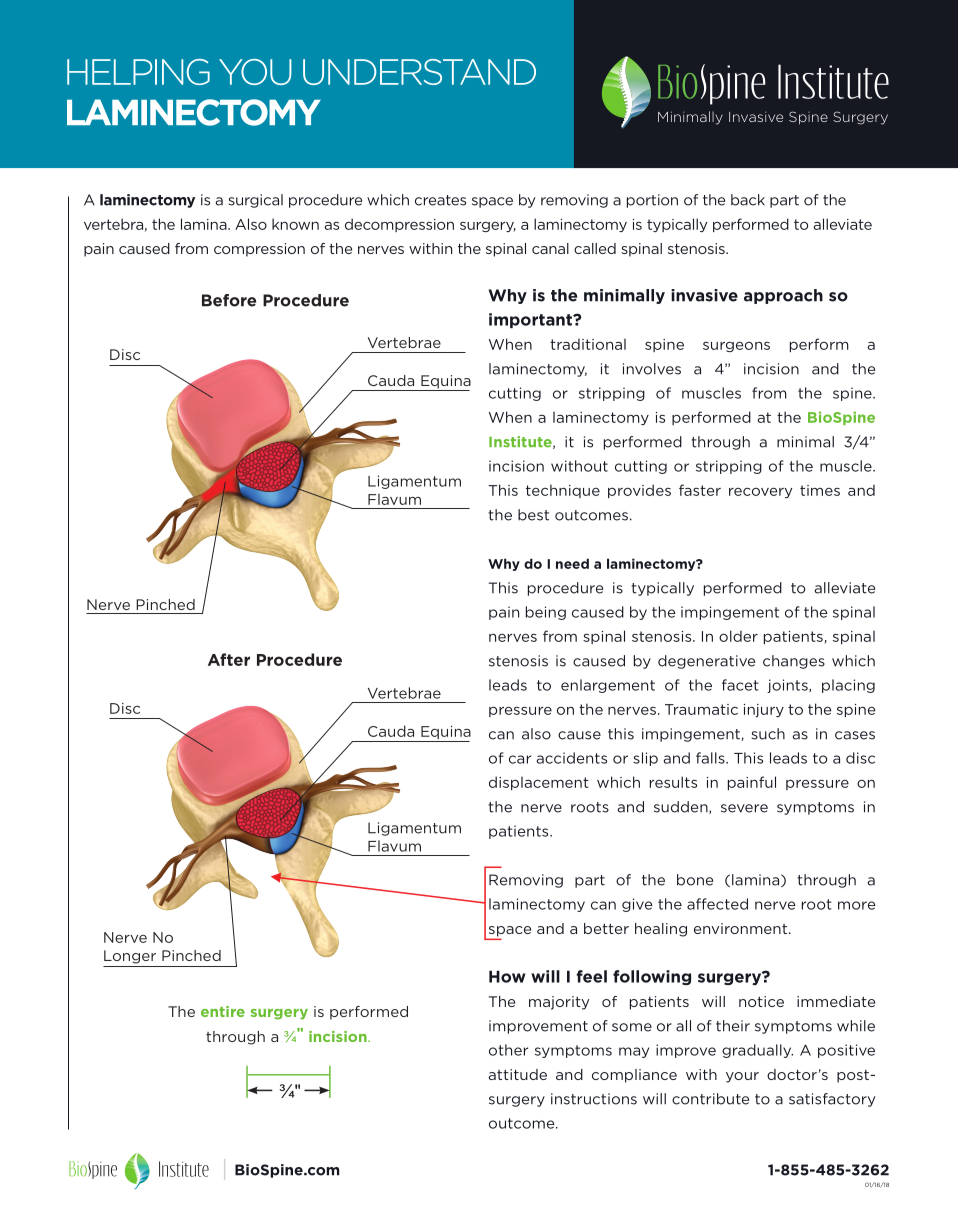  I want to click on older, so click(738, 636).
